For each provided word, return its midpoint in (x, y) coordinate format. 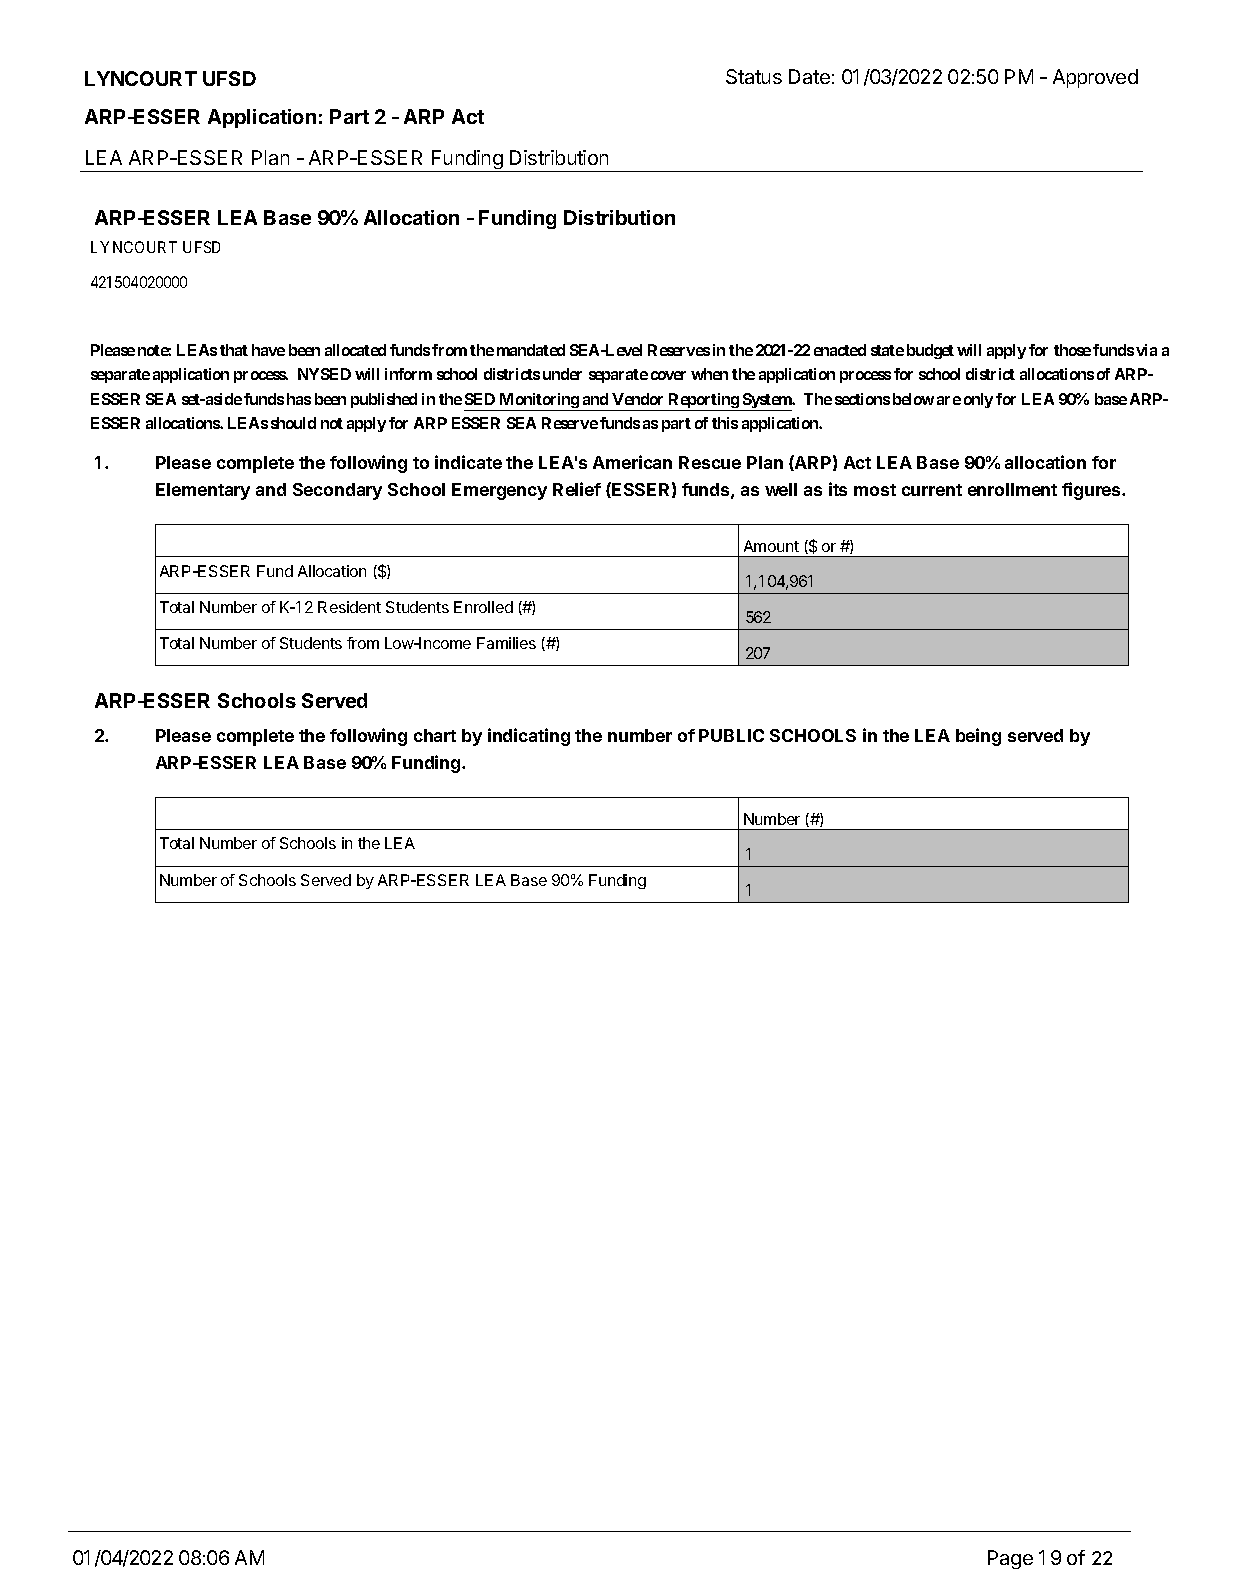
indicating (529, 737)
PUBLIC (731, 735)
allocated (355, 350)
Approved (1095, 78)
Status (754, 76)
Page (1010, 1559)
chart (435, 735)
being (978, 737)
